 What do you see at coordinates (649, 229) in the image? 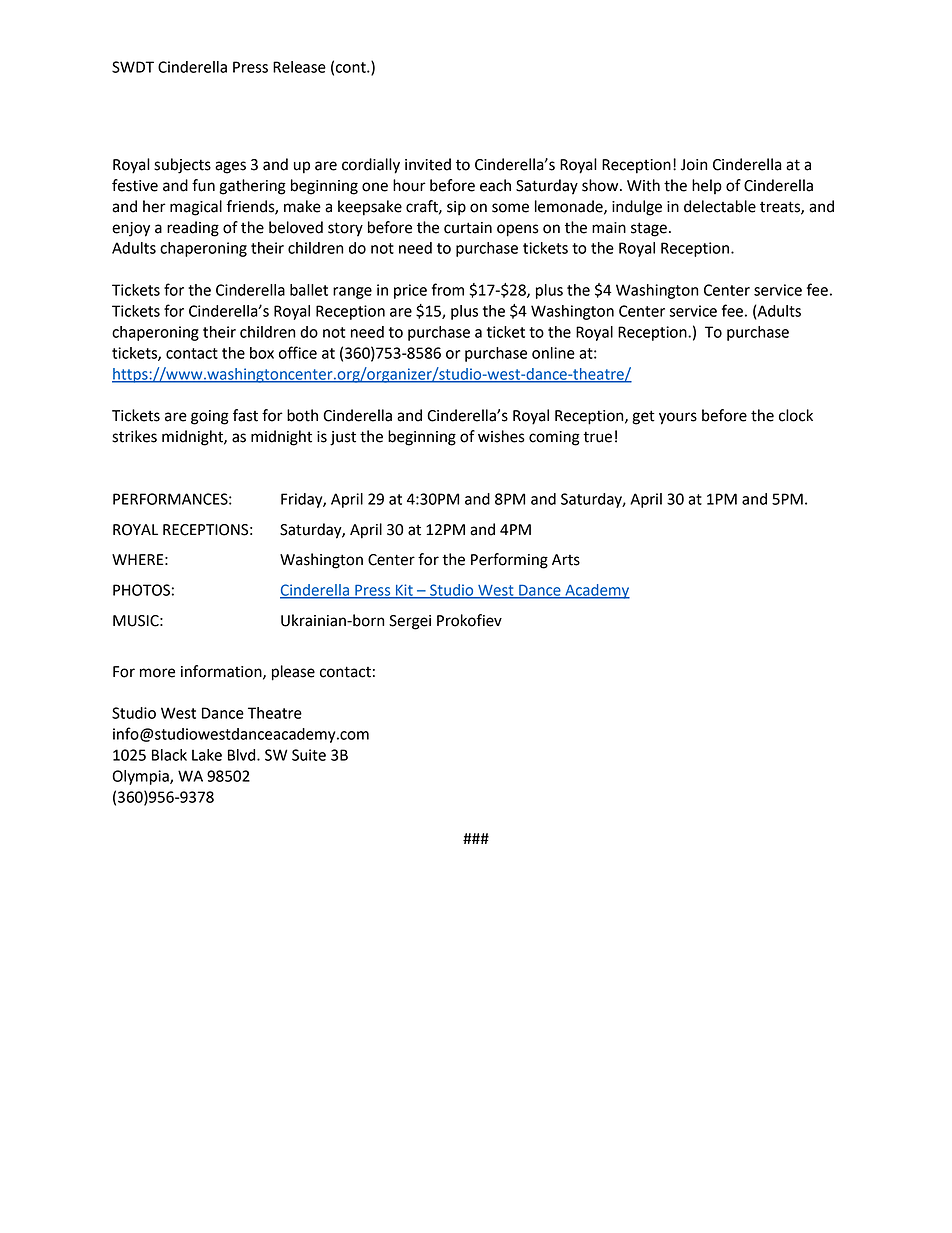
I see `stage` at bounding box center [649, 229].
